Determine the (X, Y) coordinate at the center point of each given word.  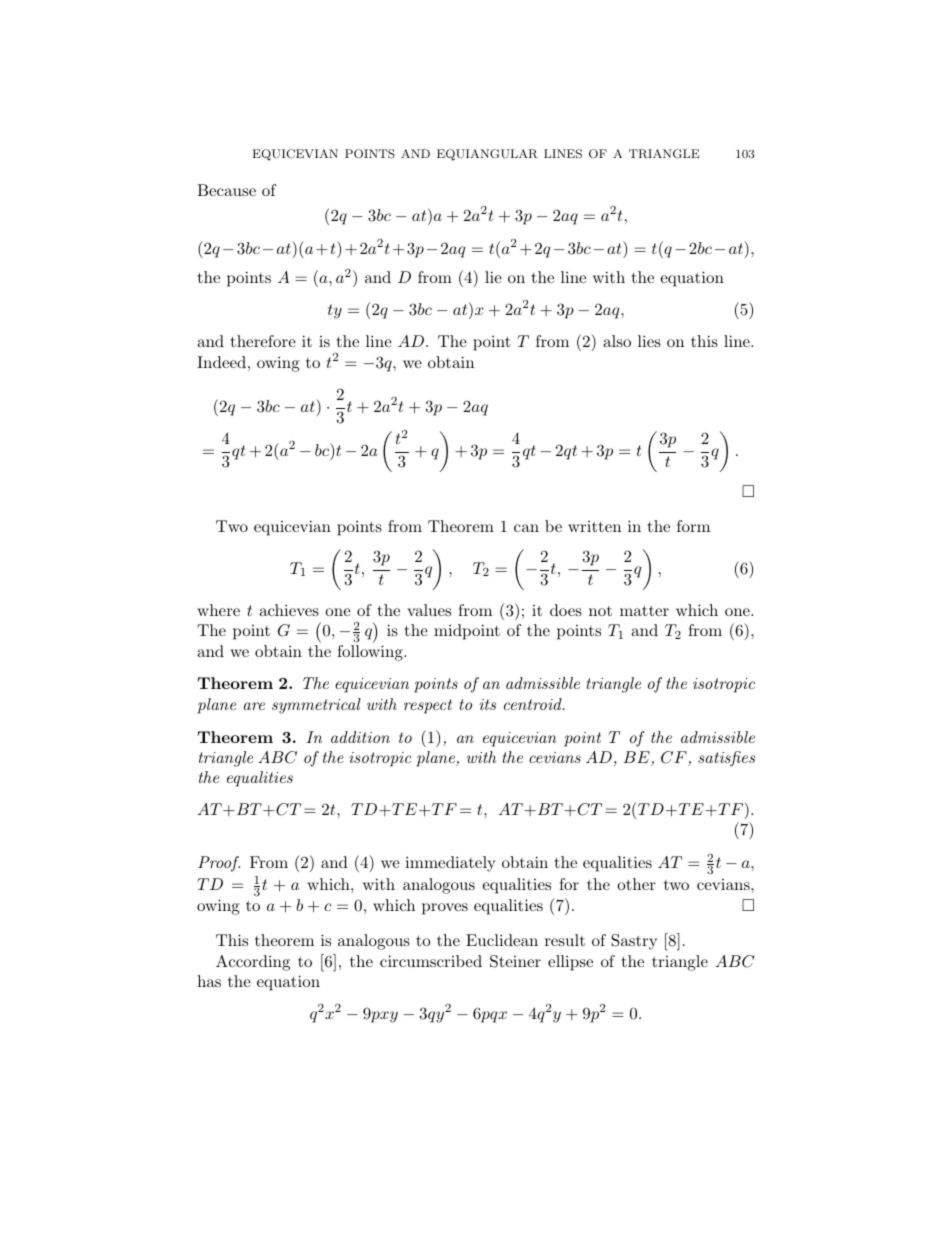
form (693, 526)
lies (649, 341)
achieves (289, 610)
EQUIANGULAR (487, 155)
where (218, 610)
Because (226, 190)
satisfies (726, 759)
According (253, 963)
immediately (450, 864)
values (429, 610)
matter (644, 610)
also (617, 341)
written (594, 526)
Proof (219, 864)
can (526, 528)
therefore (263, 341)
